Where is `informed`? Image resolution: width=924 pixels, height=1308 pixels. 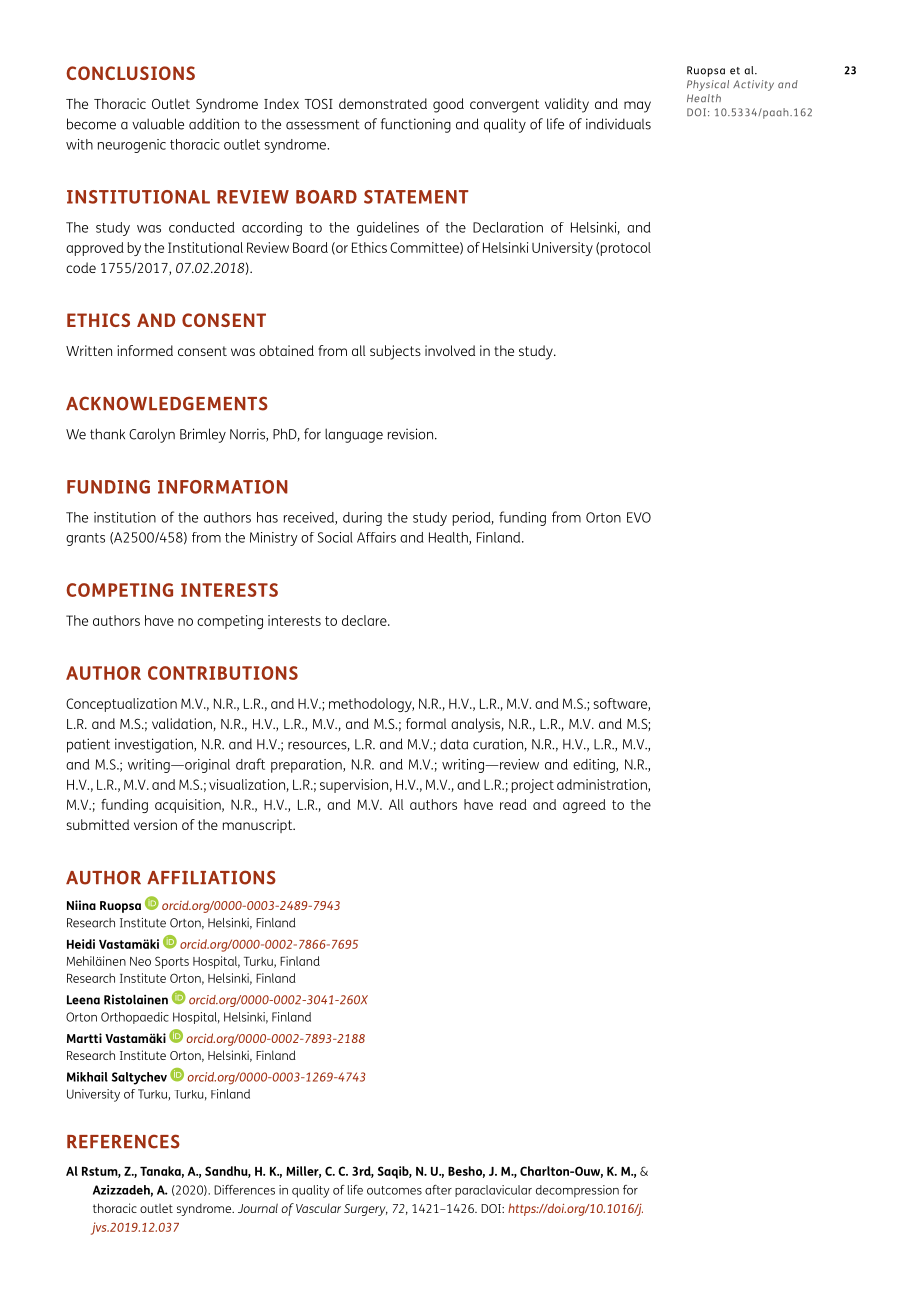 informed is located at coordinates (145, 350).
